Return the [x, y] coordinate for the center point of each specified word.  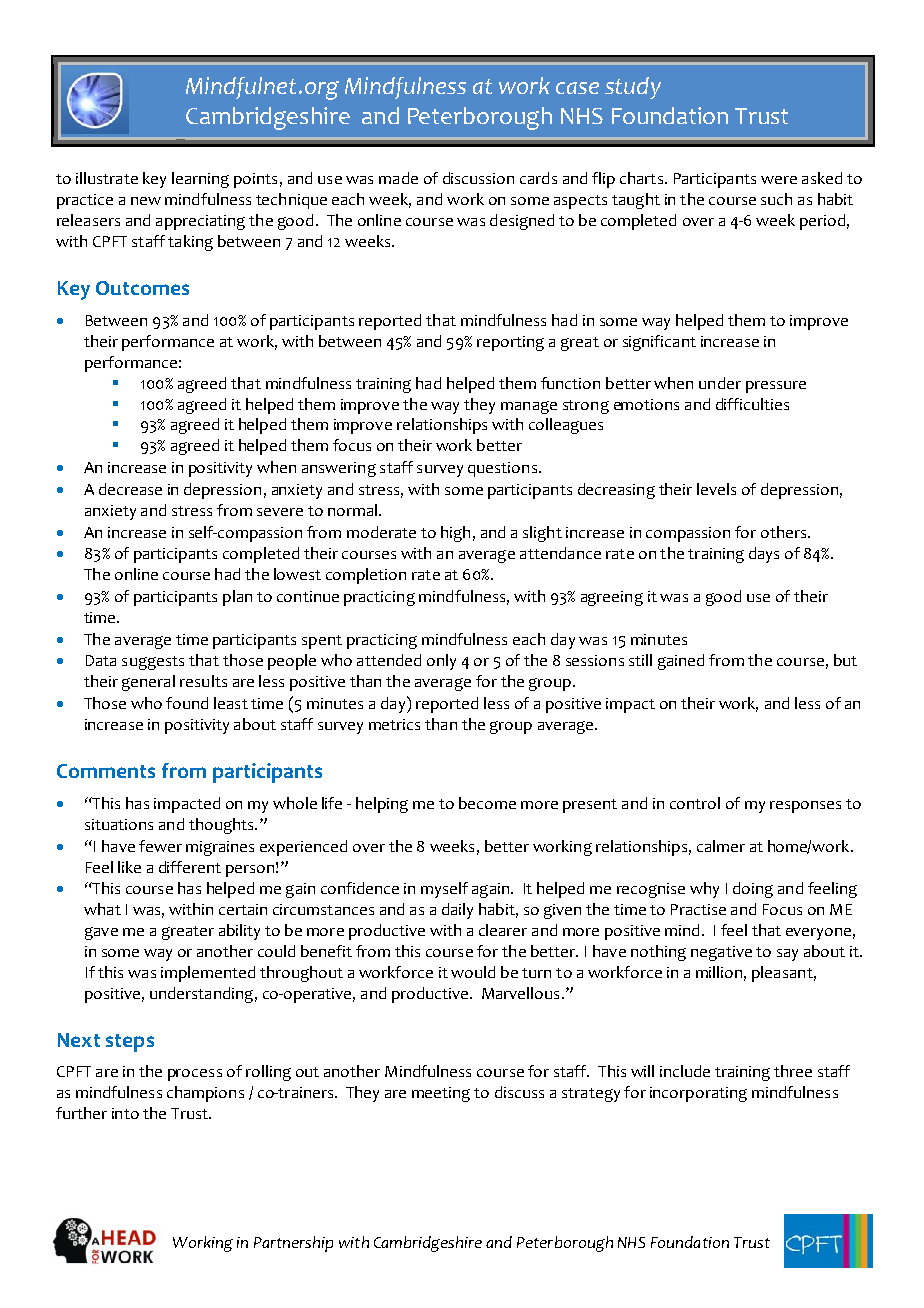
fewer [160, 846]
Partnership [293, 1244]
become [487, 803]
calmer [721, 846]
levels [716, 489]
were [779, 180]
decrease [130, 489]
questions [502, 469]
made [398, 178]
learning [200, 180]
